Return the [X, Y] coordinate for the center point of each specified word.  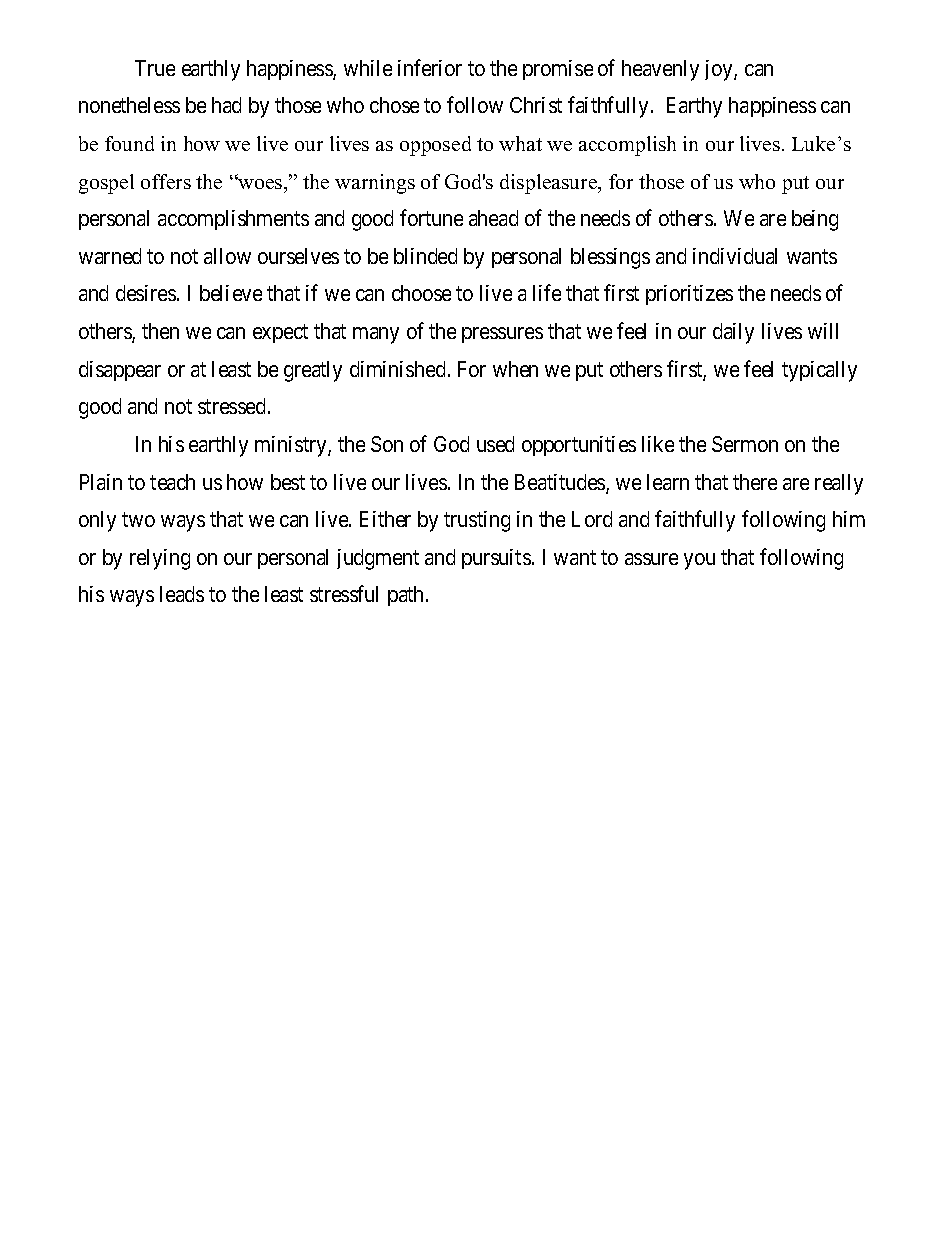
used [495, 444]
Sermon [745, 444]
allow [227, 256]
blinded [425, 256]
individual [735, 256]
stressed [233, 406]
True [155, 68]
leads [182, 594]
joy [720, 70]
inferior [430, 67]
